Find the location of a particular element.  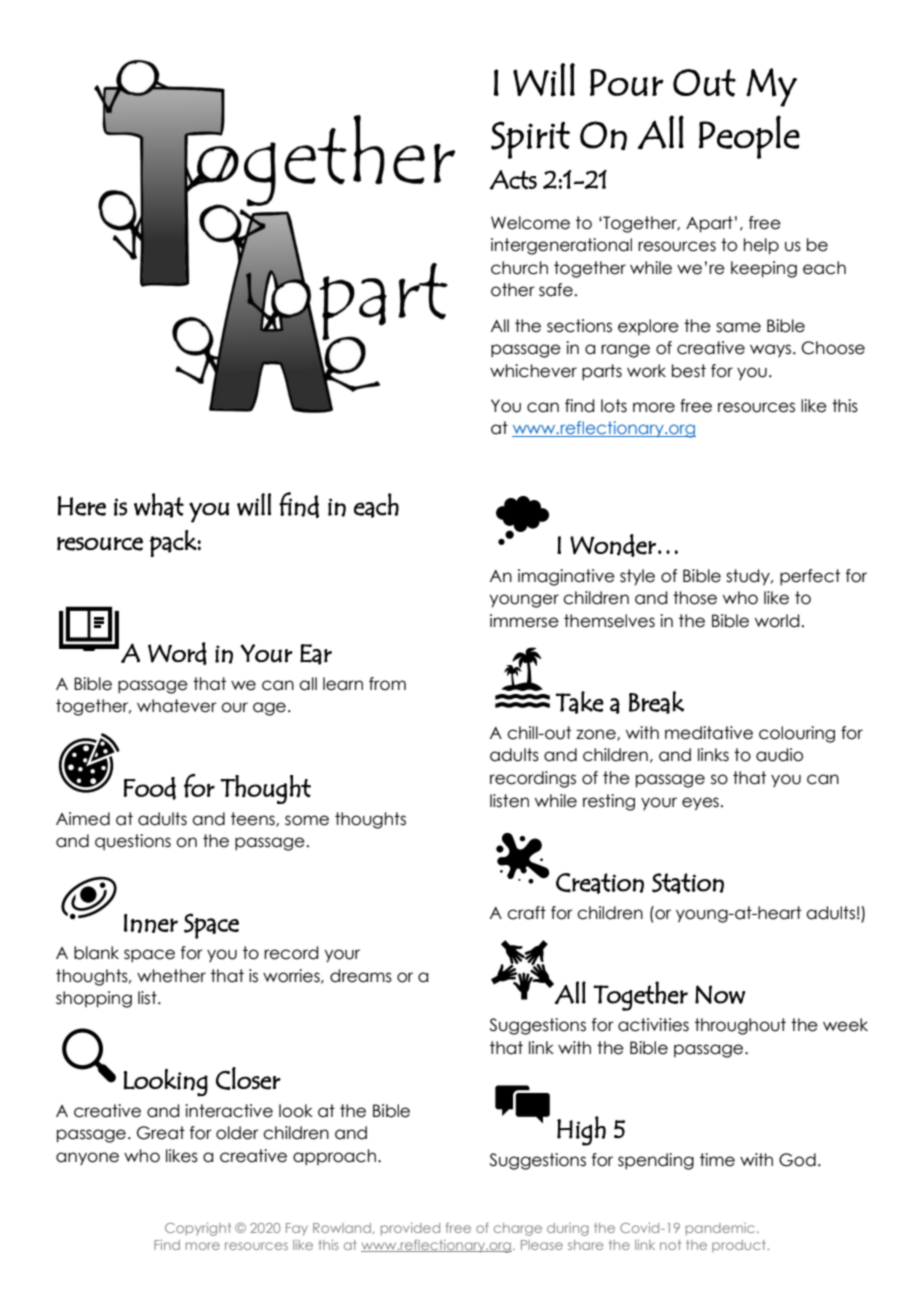

perfect is located at coordinates (810, 577).
